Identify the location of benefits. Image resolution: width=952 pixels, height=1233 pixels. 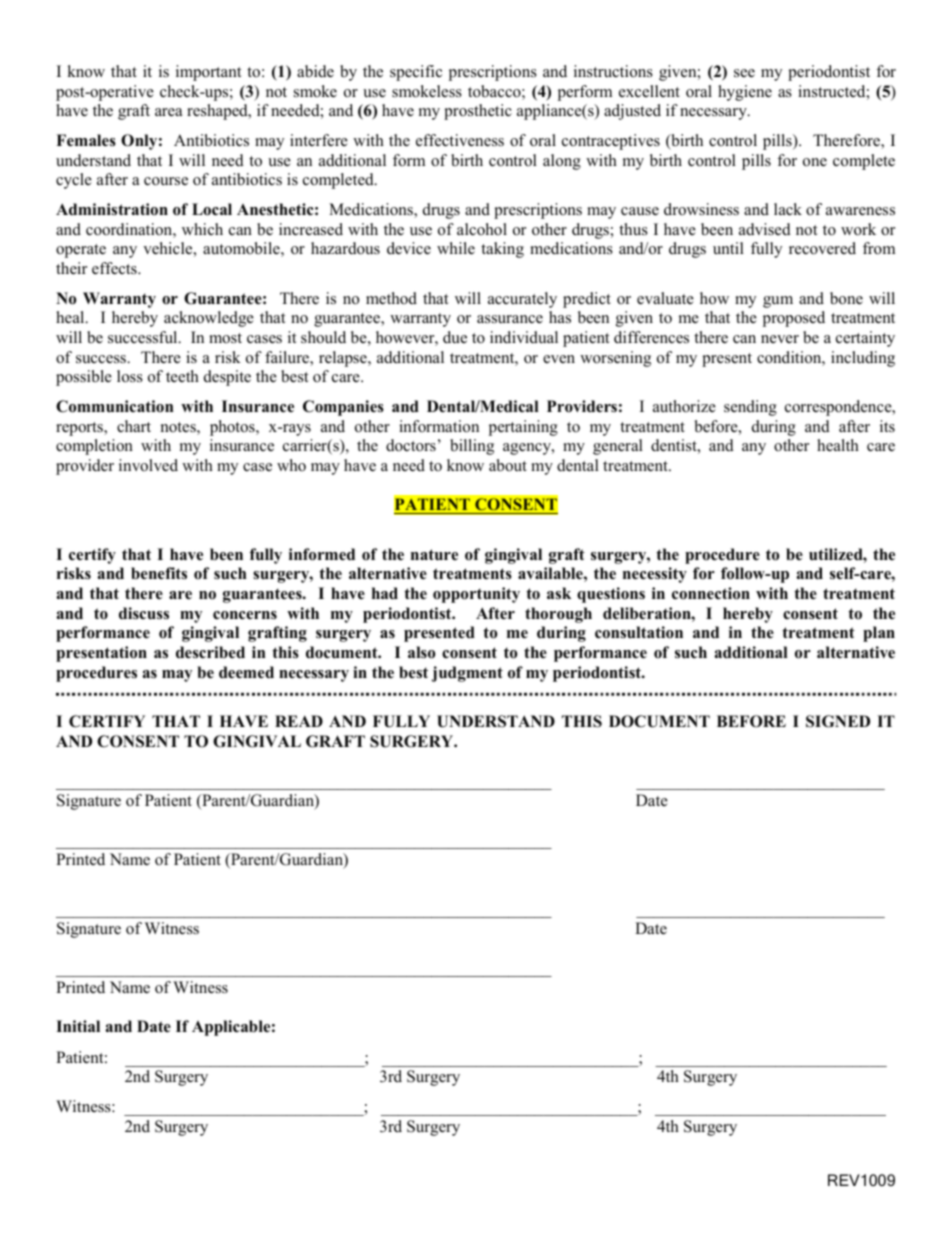
(159, 573).
